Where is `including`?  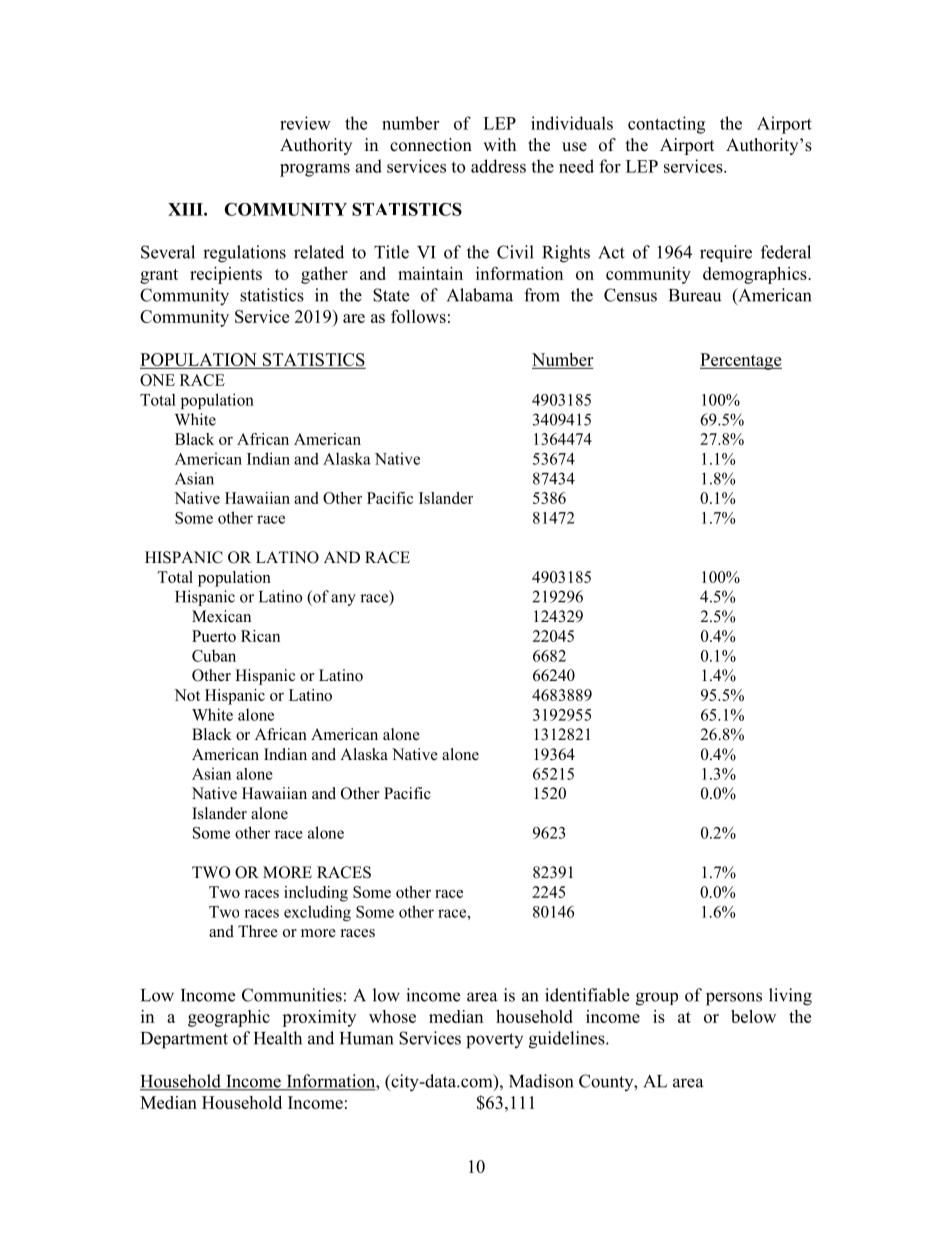
including is located at coordinates (316, 894).
